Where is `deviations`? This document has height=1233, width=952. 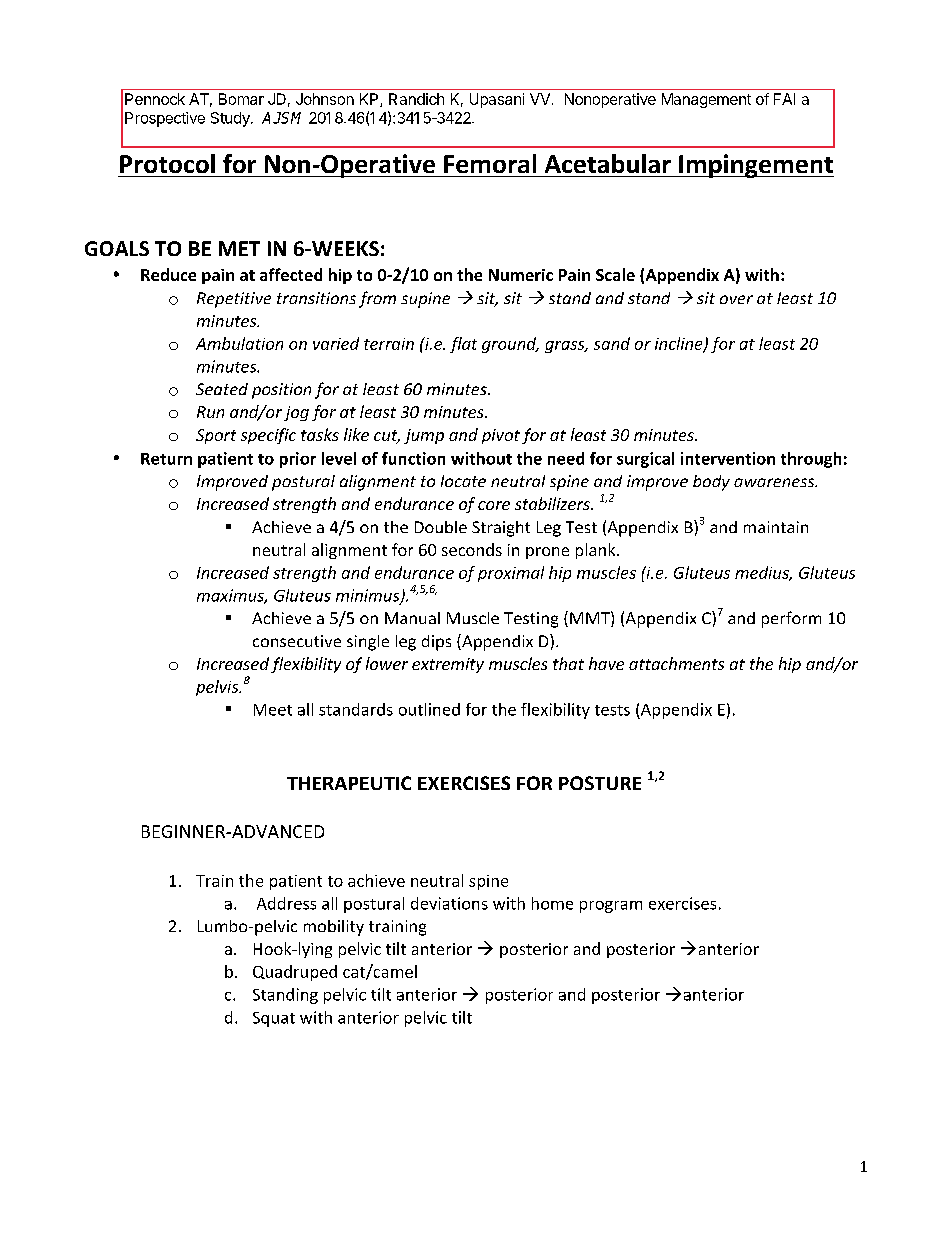 deviations is located at coordinates (449, 903).
